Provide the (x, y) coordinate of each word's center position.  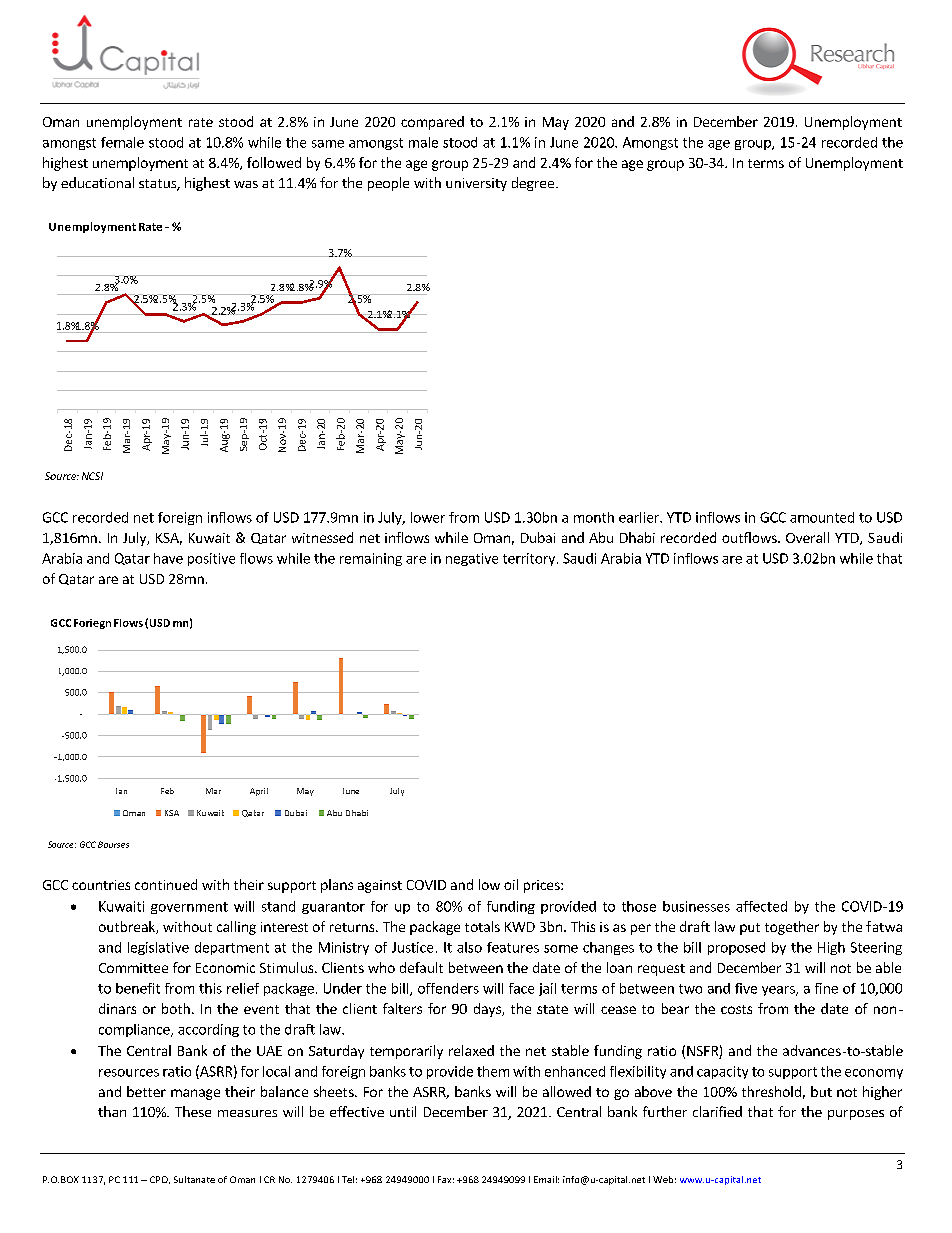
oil (511, 884)
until (403, 1111)
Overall (807, 537)
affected (761, 906)
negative (472, 559)
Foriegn (92, 624)
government (189, 908)
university (476, 184)
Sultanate (194, 1179)
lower (428, 517)
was (246, 184)
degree (533, 184)
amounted (822, 517)
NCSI (92, 476)
